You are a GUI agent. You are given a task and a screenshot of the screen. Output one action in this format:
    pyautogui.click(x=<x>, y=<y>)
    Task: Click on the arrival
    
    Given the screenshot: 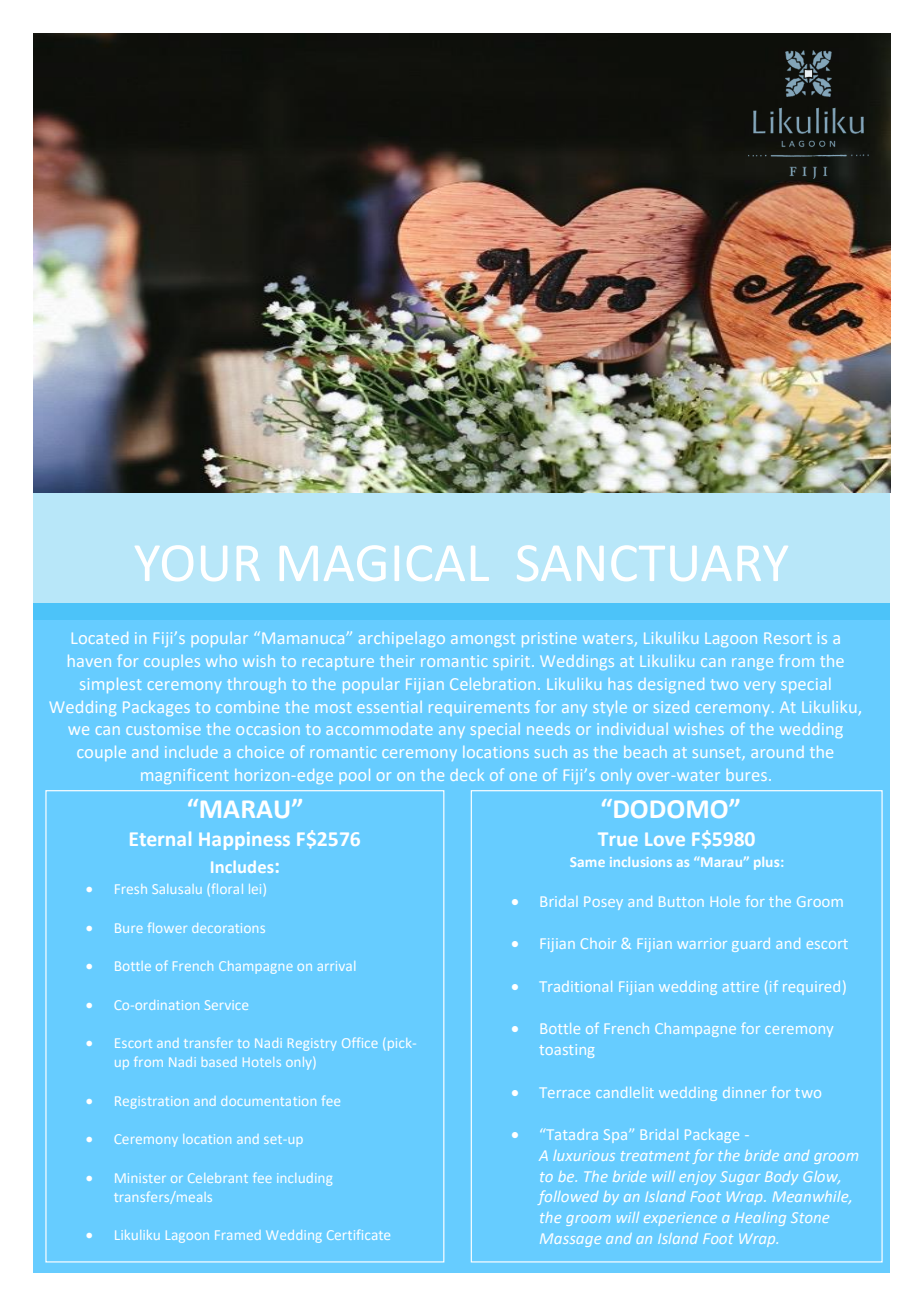 What is the action you would take?
    pyautogui.click(x=336, y=966)
